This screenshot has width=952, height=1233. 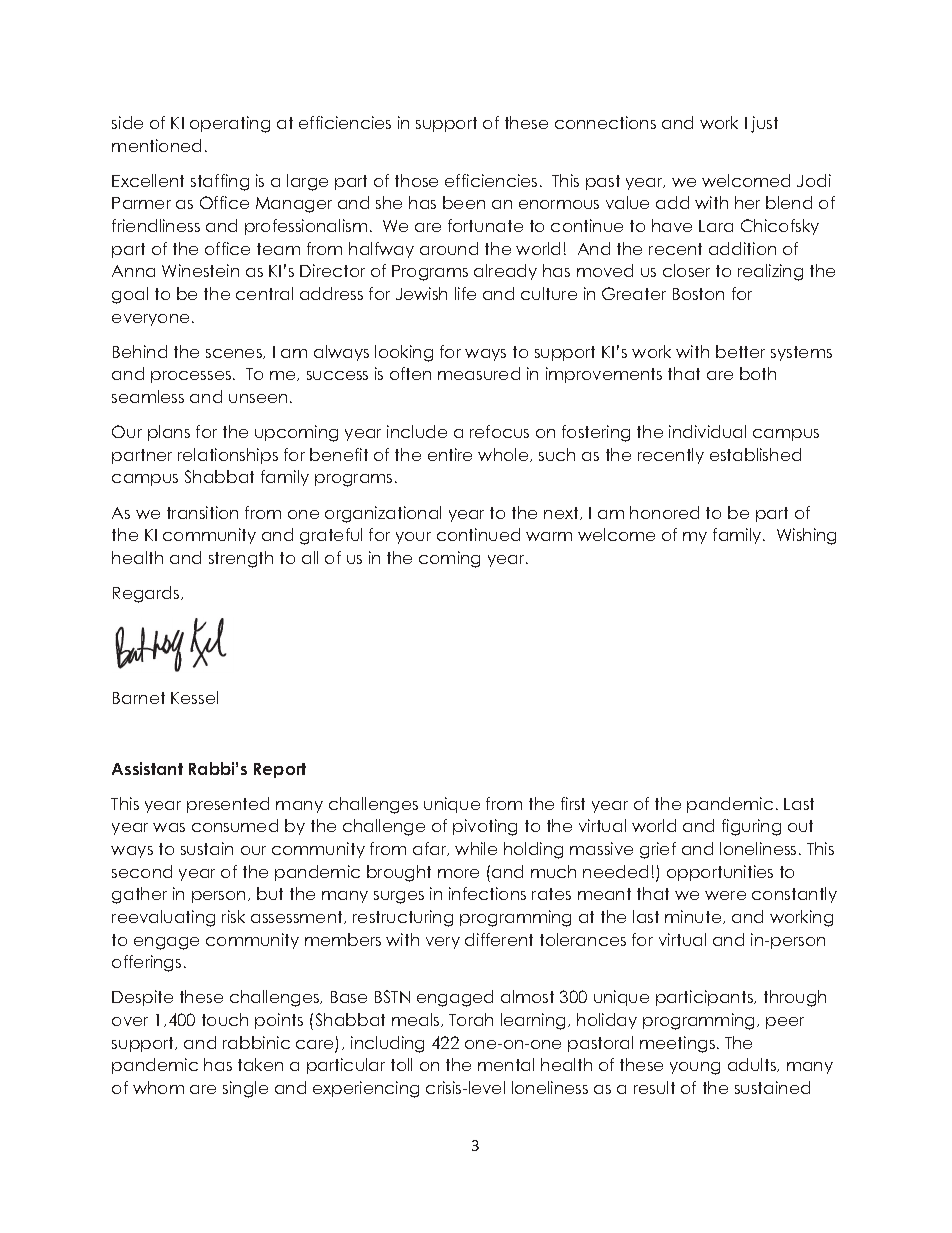 I want to click on taken, so click(x=260, y=1064).
